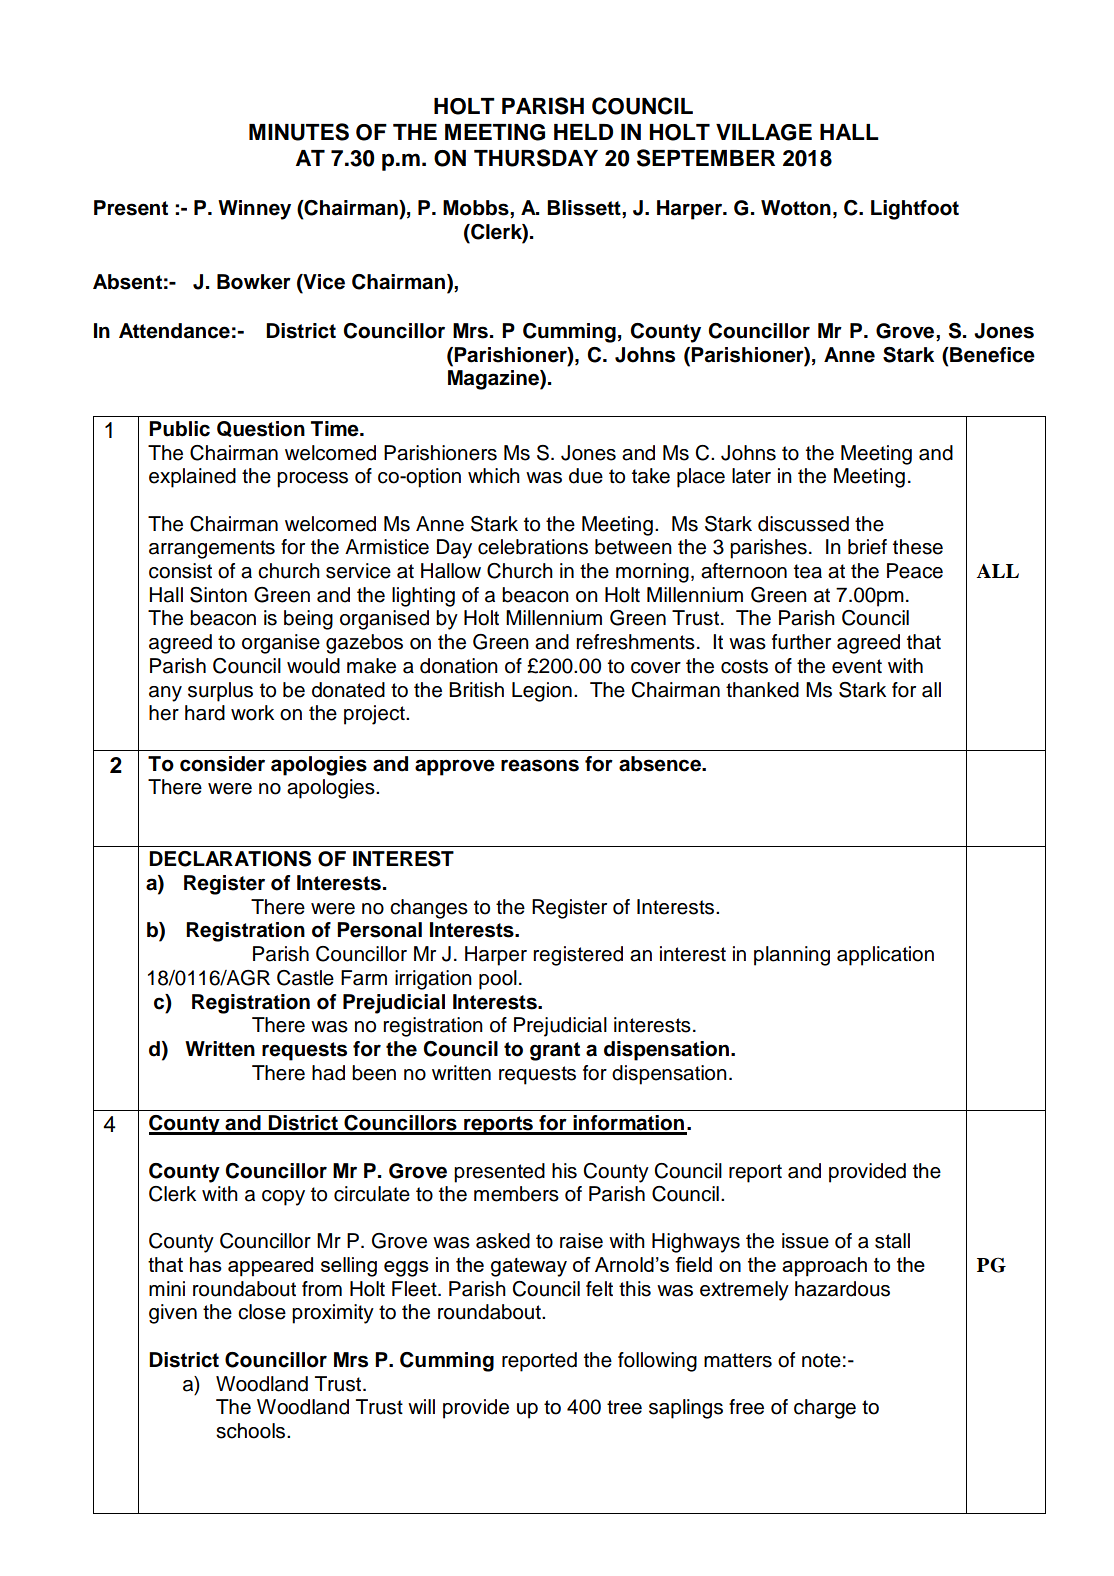 This screenshot has height=1576, width=1114. What do you see at coordinates (915, 210) in the screenshot?
I see `Lightfoot` at bounding box center [915, 210].
